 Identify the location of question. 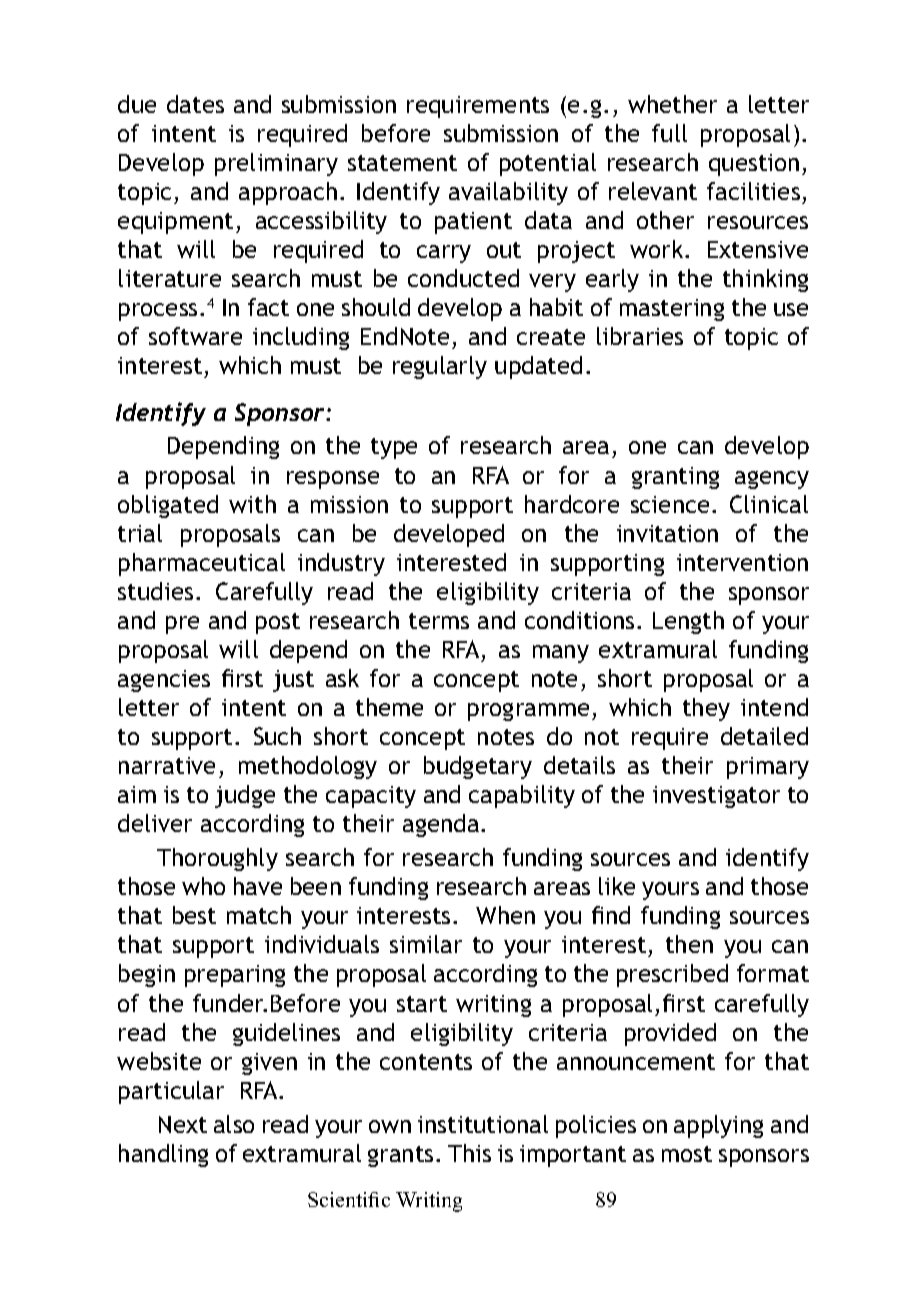
(754, 165).
